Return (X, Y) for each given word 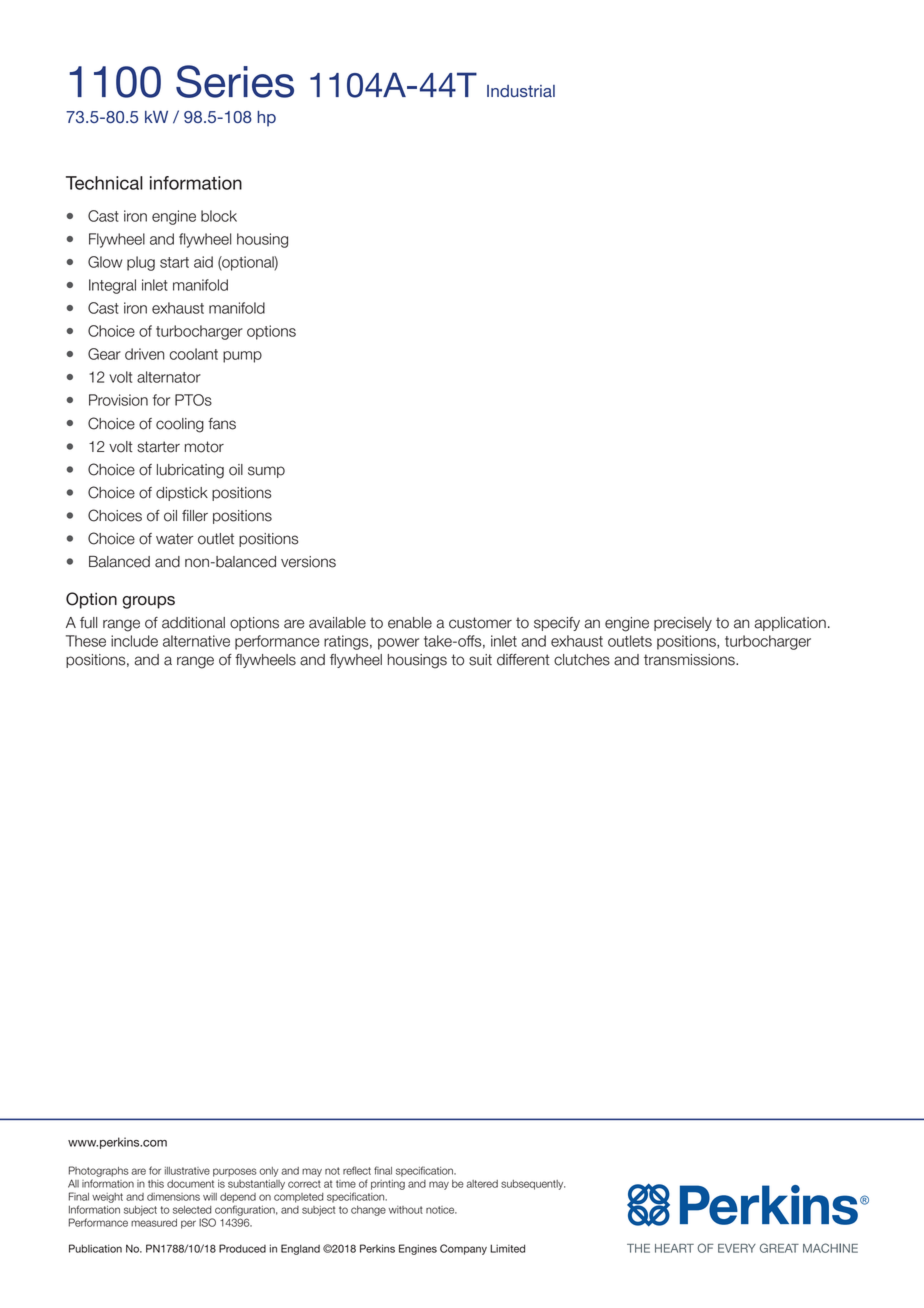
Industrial (521, 91)
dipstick (182, 494)
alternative (196, 641)
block (219, 216)
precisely (683, 624)
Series (235, 81)
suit (480, 660)
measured (154, 1223)
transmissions (690, 660)
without (406, 1210)
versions (308, 562)
